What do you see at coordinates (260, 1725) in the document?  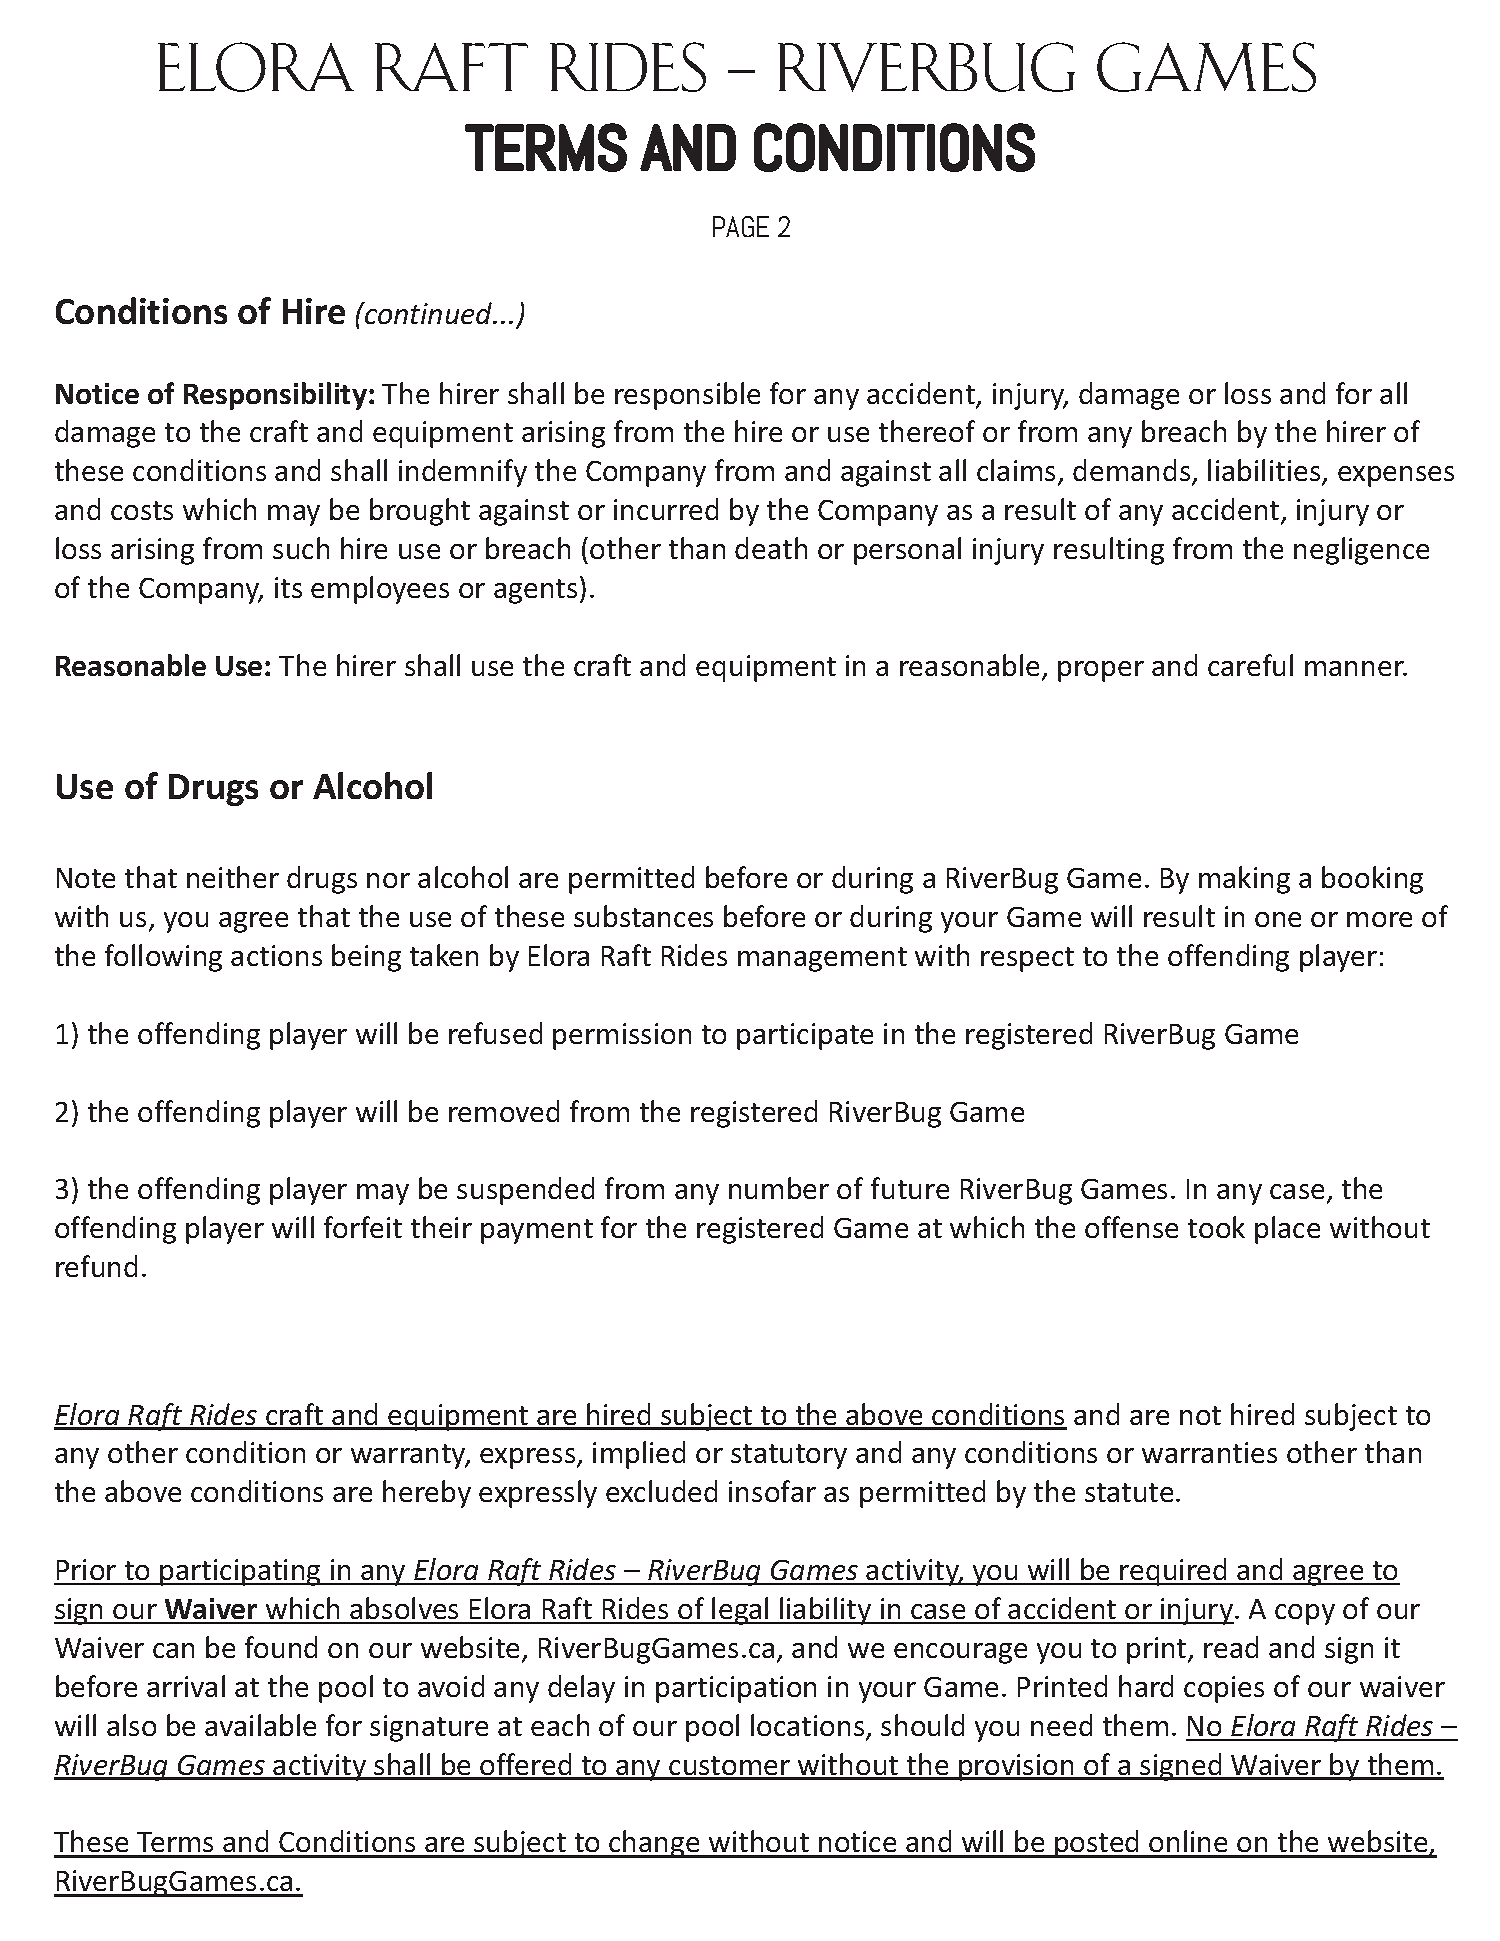 I see `available` at bounding box center [260, 1725].
